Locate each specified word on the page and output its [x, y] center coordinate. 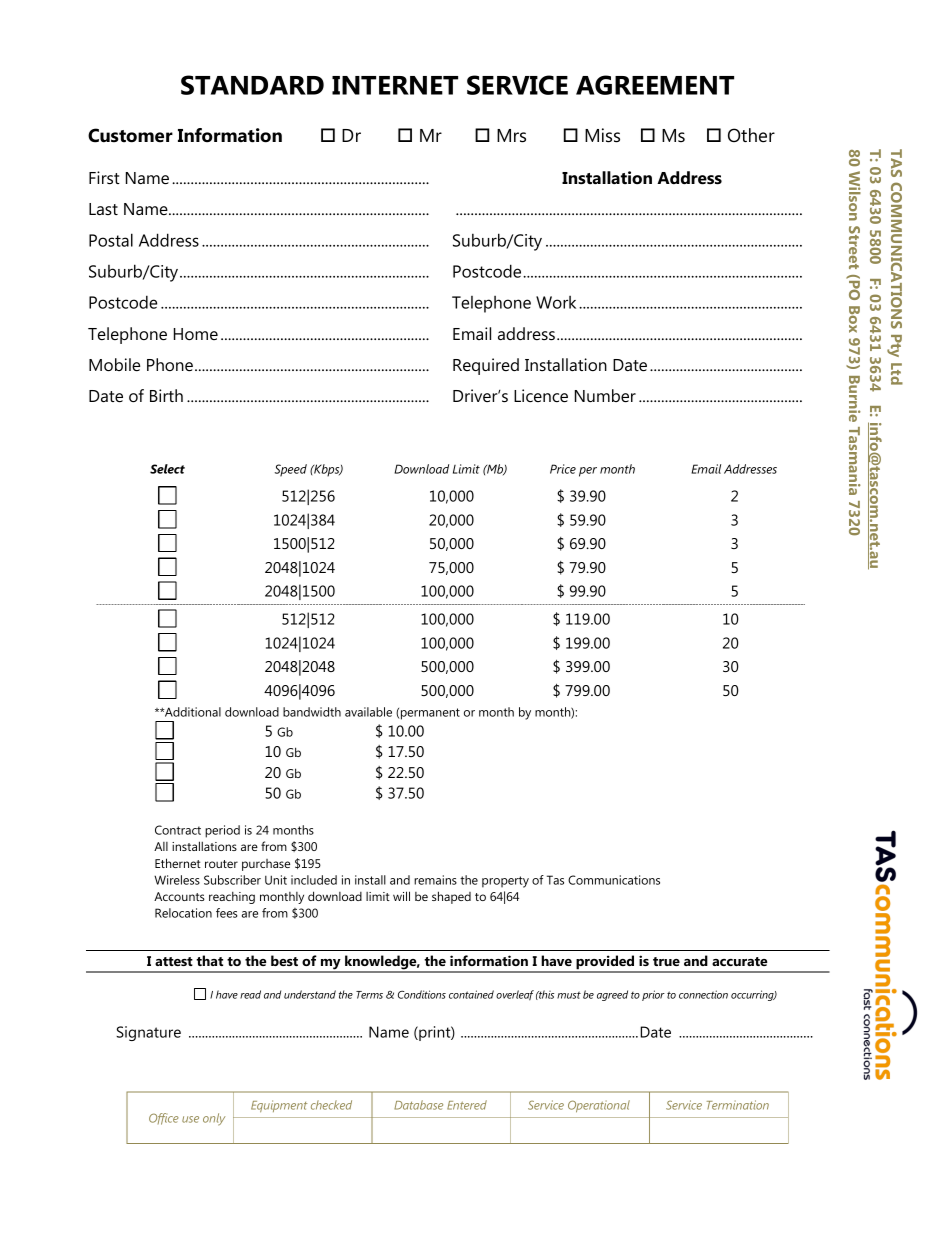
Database [418, 1105]
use [190, 1119]
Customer [130, 135]
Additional [192, 712]
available [368, 712]
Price [563, 469]
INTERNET [395, 85]
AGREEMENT [655, 85]
